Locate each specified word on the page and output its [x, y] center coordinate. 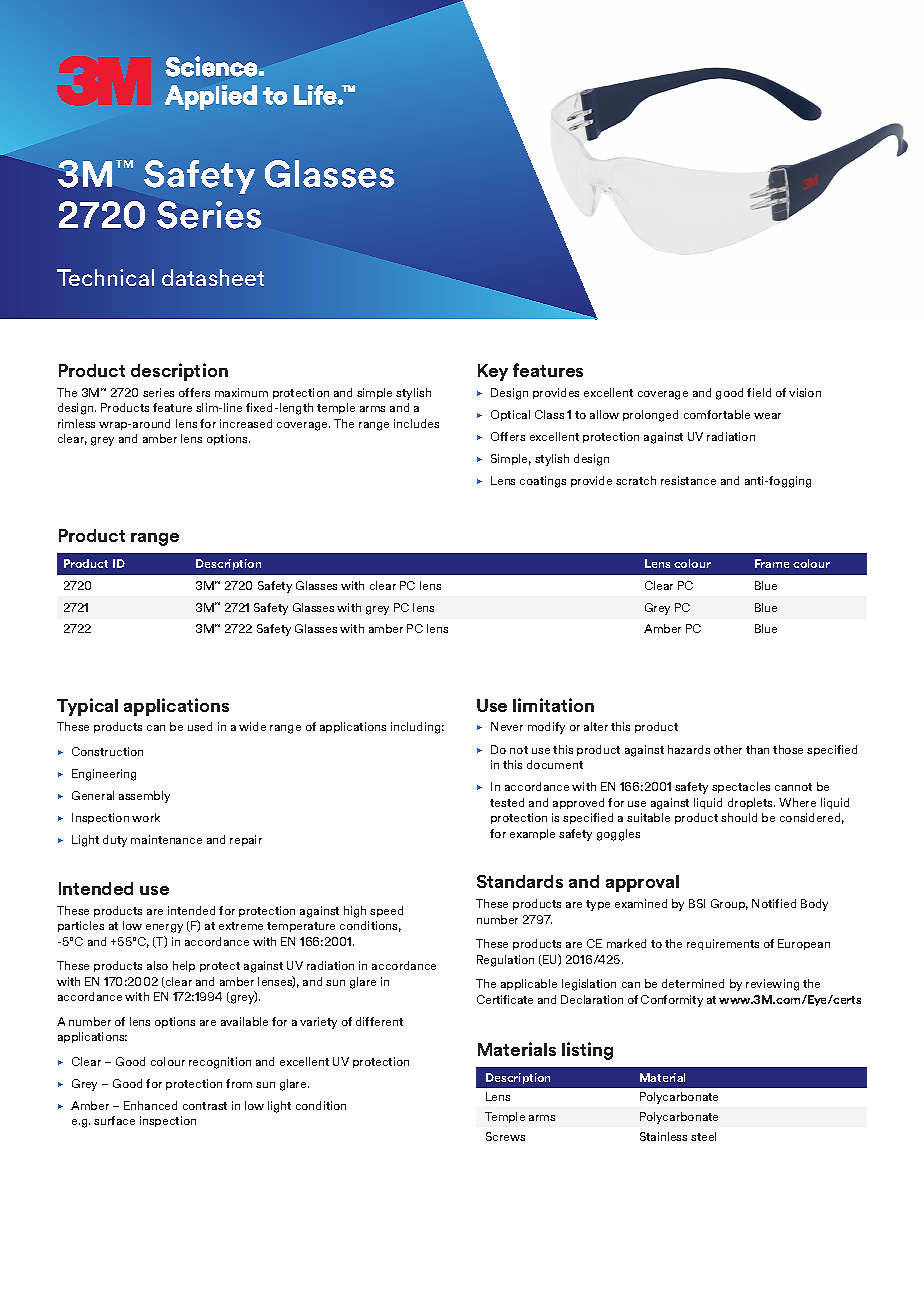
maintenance [166, 839]
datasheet [213, 277]
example [532, 834]
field [759, 392]
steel [703, 1136]
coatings [543, 482]
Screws [505, 1136]
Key [493, 372]
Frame [772, 563]
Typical [87, 707]
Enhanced [150, 1105]
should [739, 817]
